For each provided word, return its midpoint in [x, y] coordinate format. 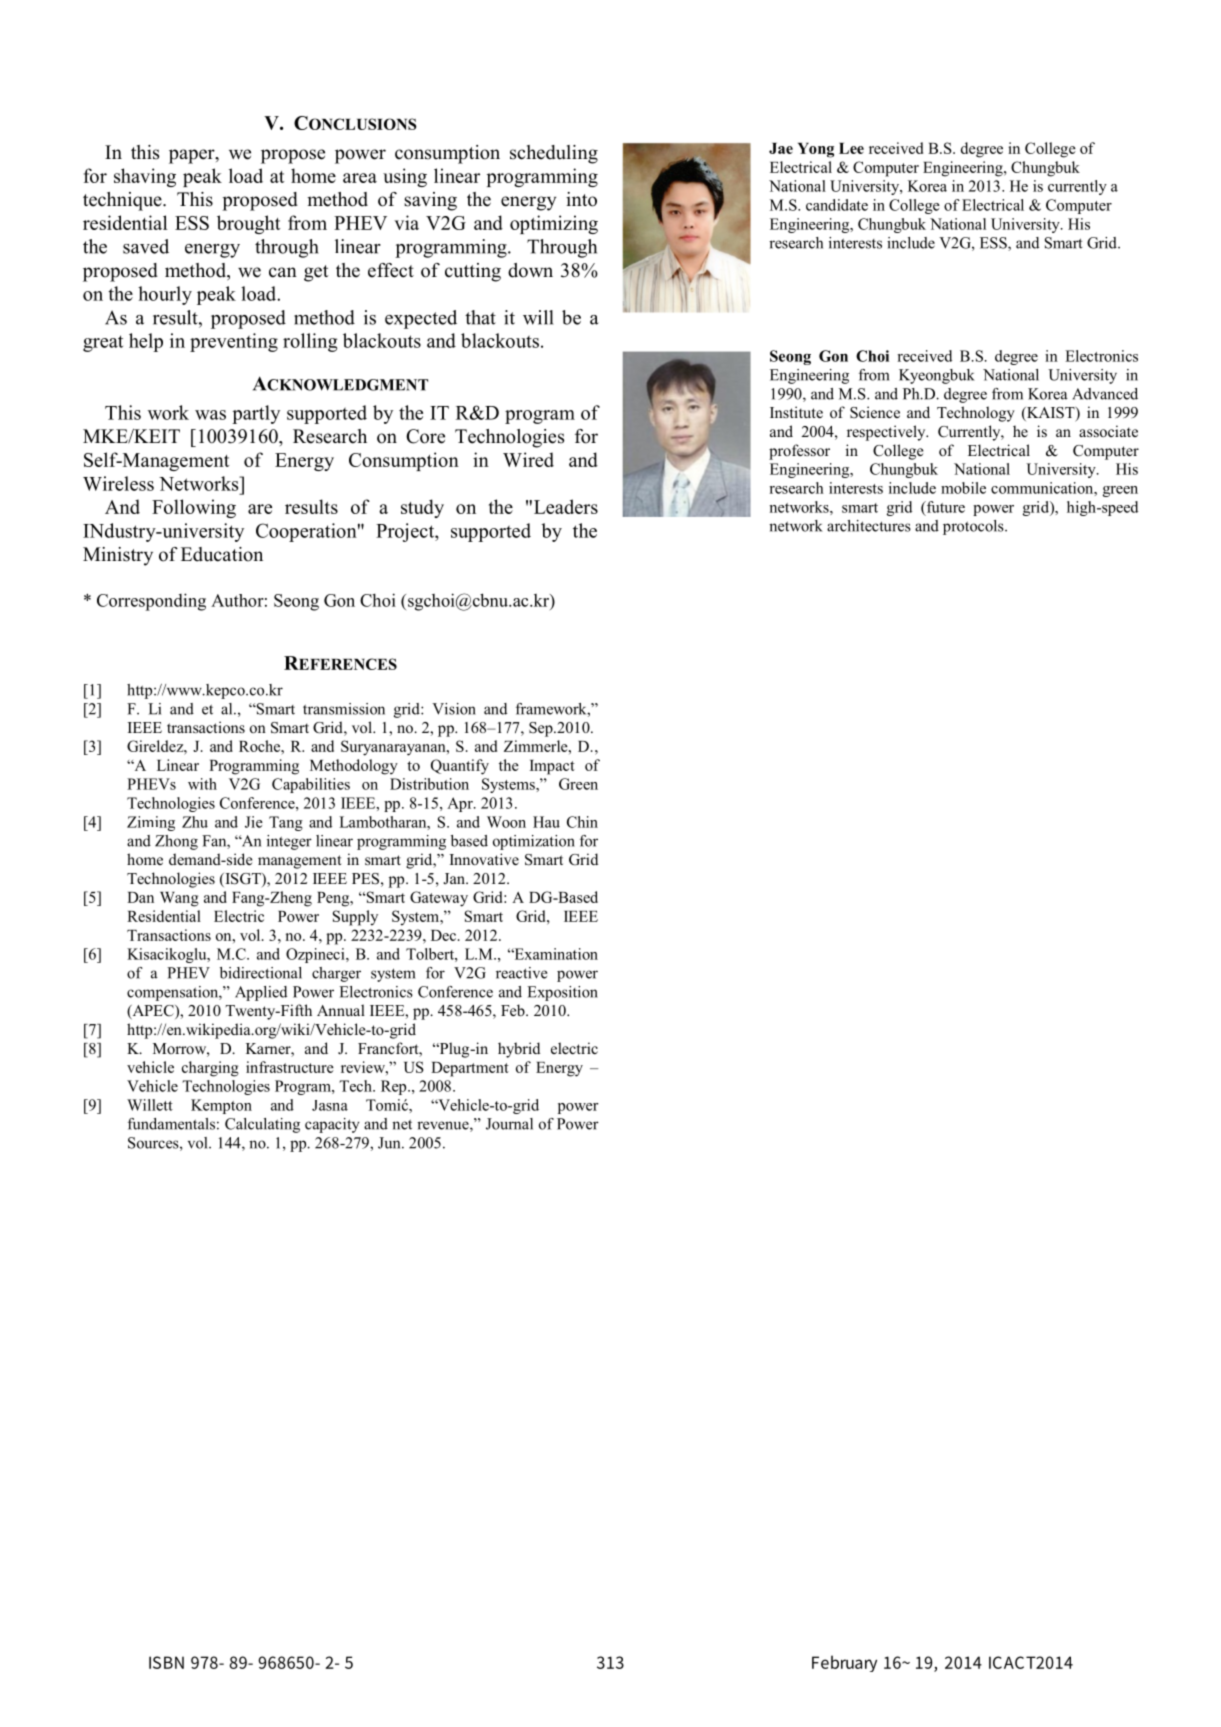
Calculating [262, 1125]
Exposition [562, 993]
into [581, 199]
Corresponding [151, 602]
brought [248, 224]
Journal [509, 1124]
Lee [851, 148]
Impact [552, 767]
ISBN [166, 1662]
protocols [974, 527]
